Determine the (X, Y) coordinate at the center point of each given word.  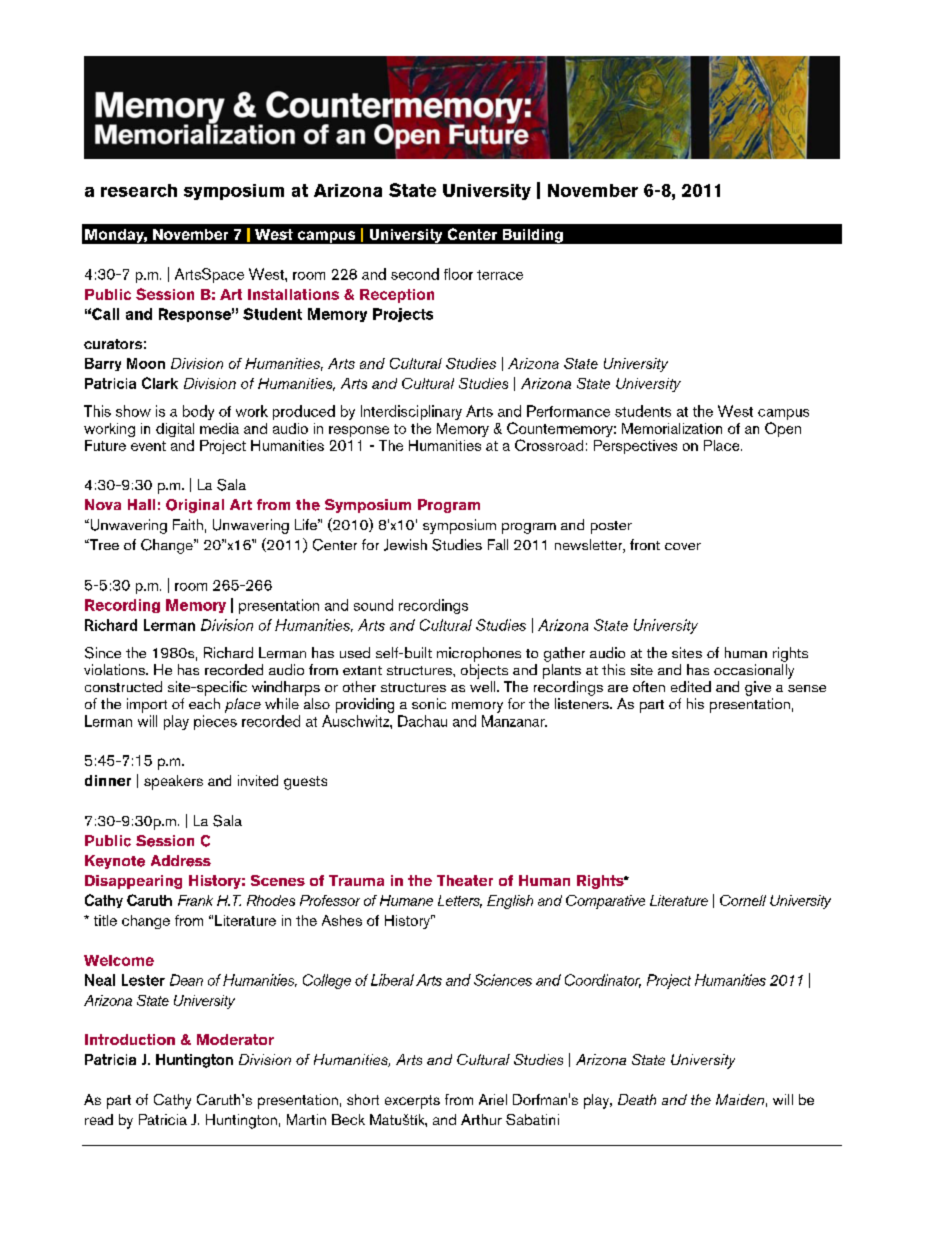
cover (683, 546)
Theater (465, 880)
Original (195, 506)
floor (458, 274)
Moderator (235, 1039)
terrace (500, 275)
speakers (173, 782)
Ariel (493, 1099)
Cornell (743, 900)
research (139, 190)
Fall (498, 544)
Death (637, 1099)
